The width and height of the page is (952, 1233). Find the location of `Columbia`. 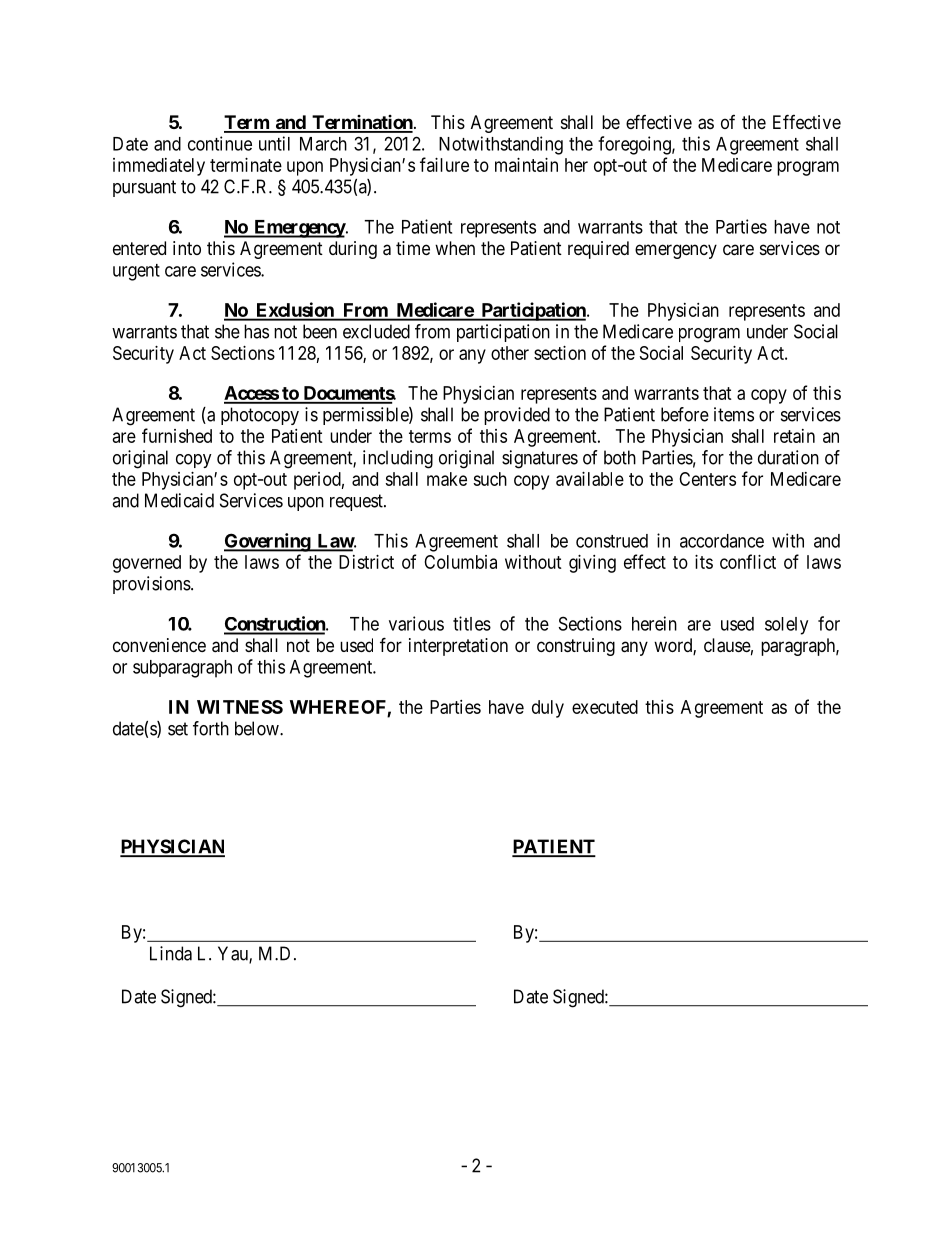

Columbia is located at coordinates (460, 562).
